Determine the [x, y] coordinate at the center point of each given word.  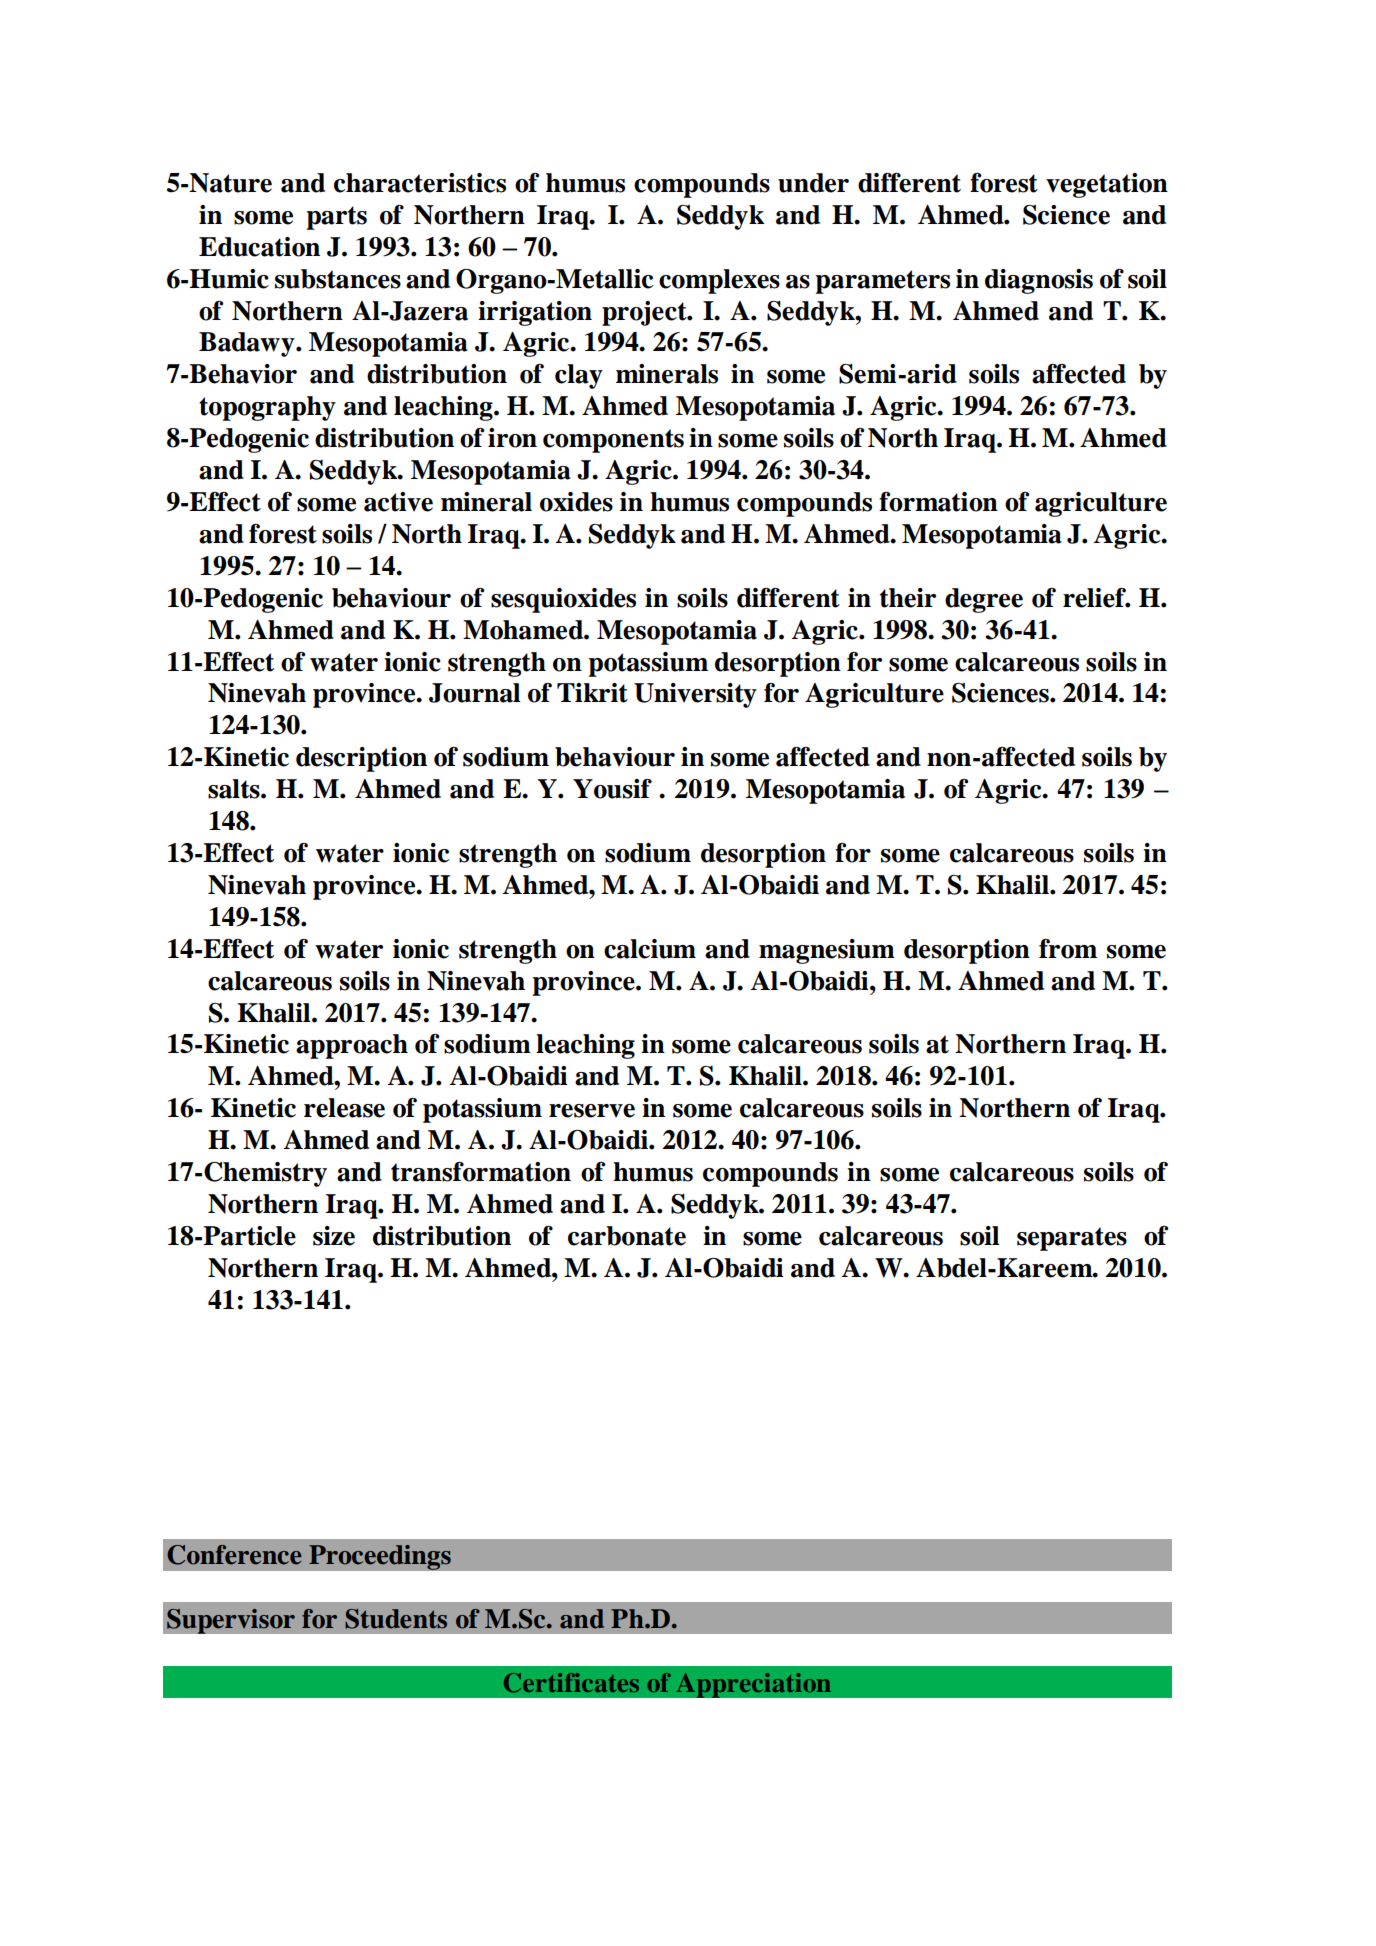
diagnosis [1039, 281]
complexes [719, 281]
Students [396, 1619]
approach [352, 1046]
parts [337, 218]
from [1068, 949]
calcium [650, 949]
